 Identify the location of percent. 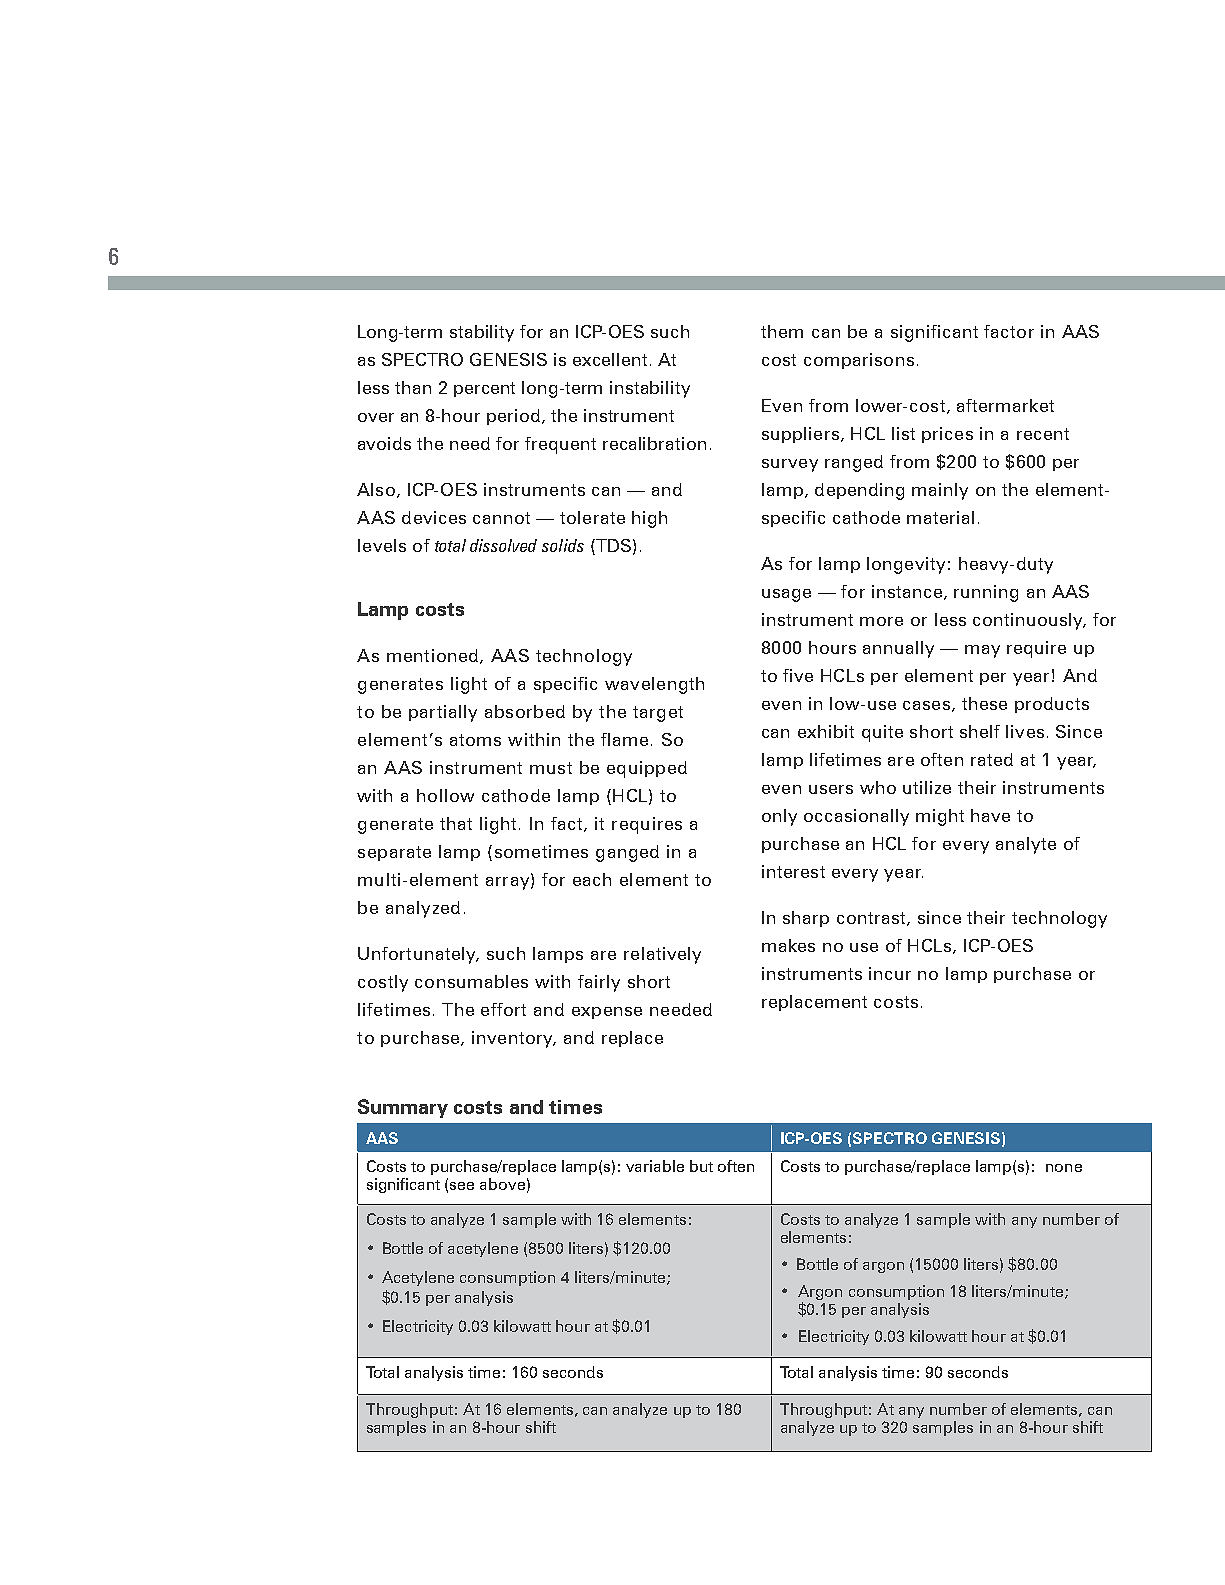
(484, 389).
